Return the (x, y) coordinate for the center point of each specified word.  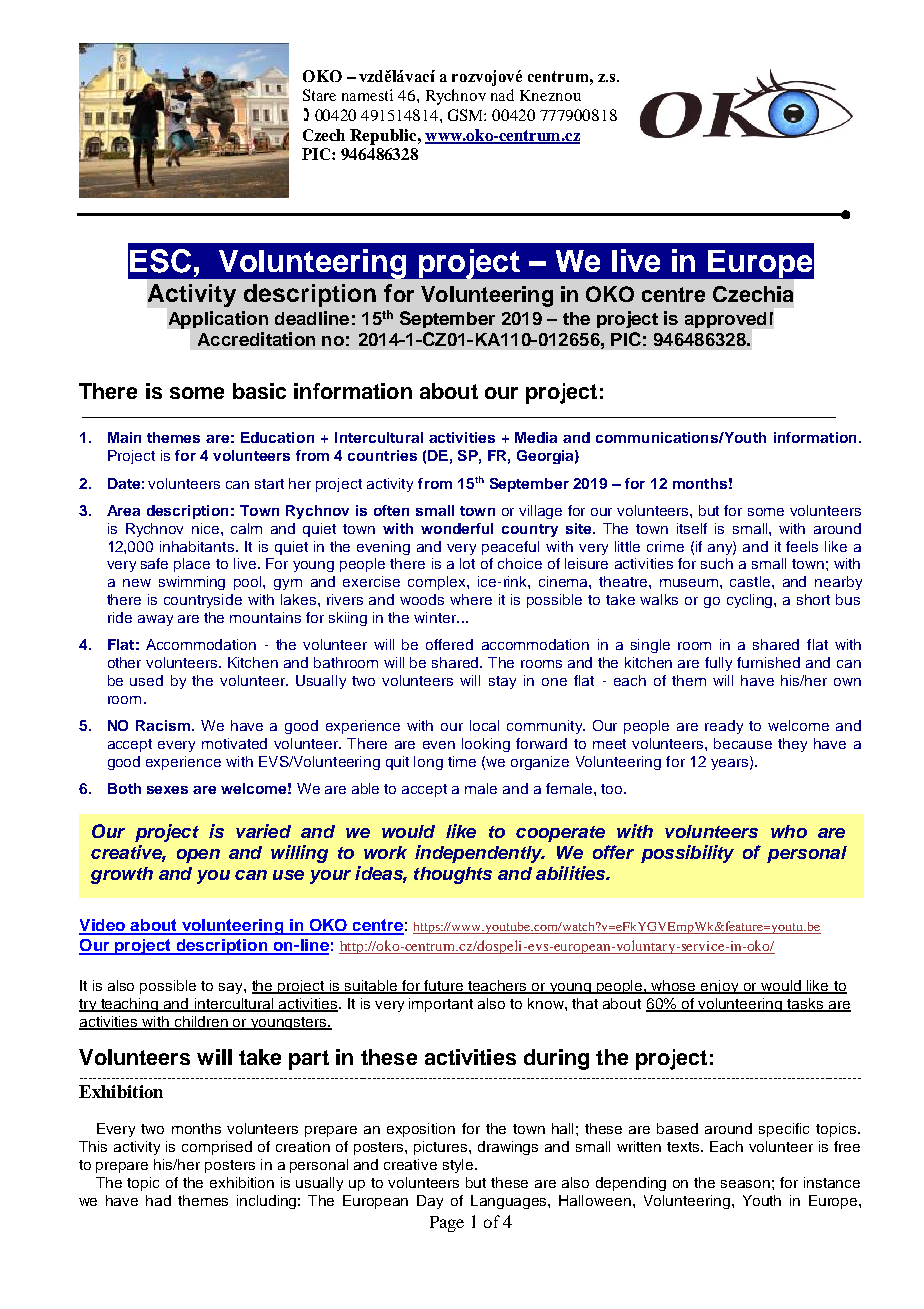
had (158, 1200)
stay (502, 682)
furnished (768, 662)
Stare (319, 95)
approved (725, 320)
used (146, 680)
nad (502, 95)
